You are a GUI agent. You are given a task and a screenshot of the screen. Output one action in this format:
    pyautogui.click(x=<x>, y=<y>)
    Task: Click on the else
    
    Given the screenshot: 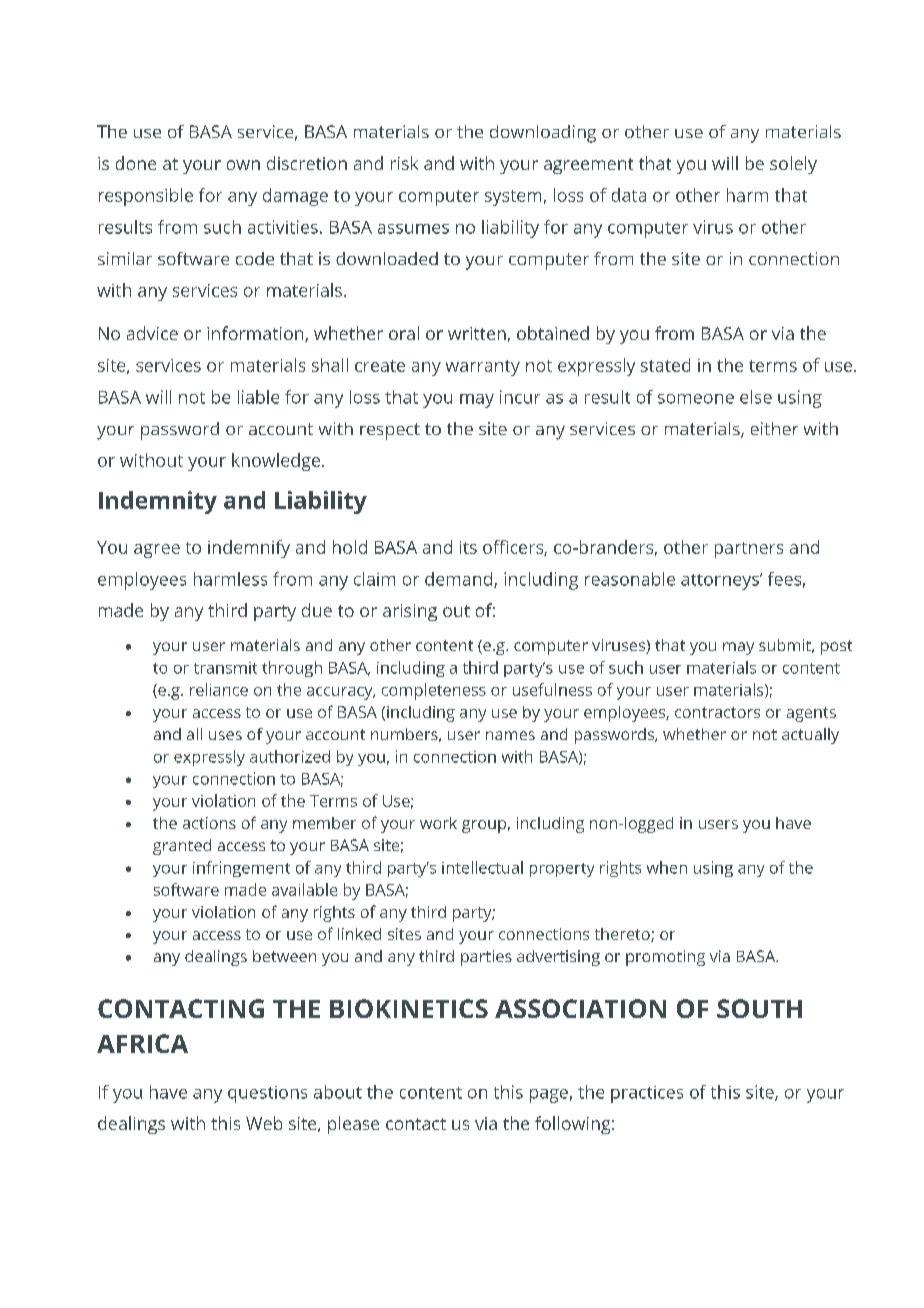 What is the action you would take?
    pyautogui.click(x=756, y=397)
